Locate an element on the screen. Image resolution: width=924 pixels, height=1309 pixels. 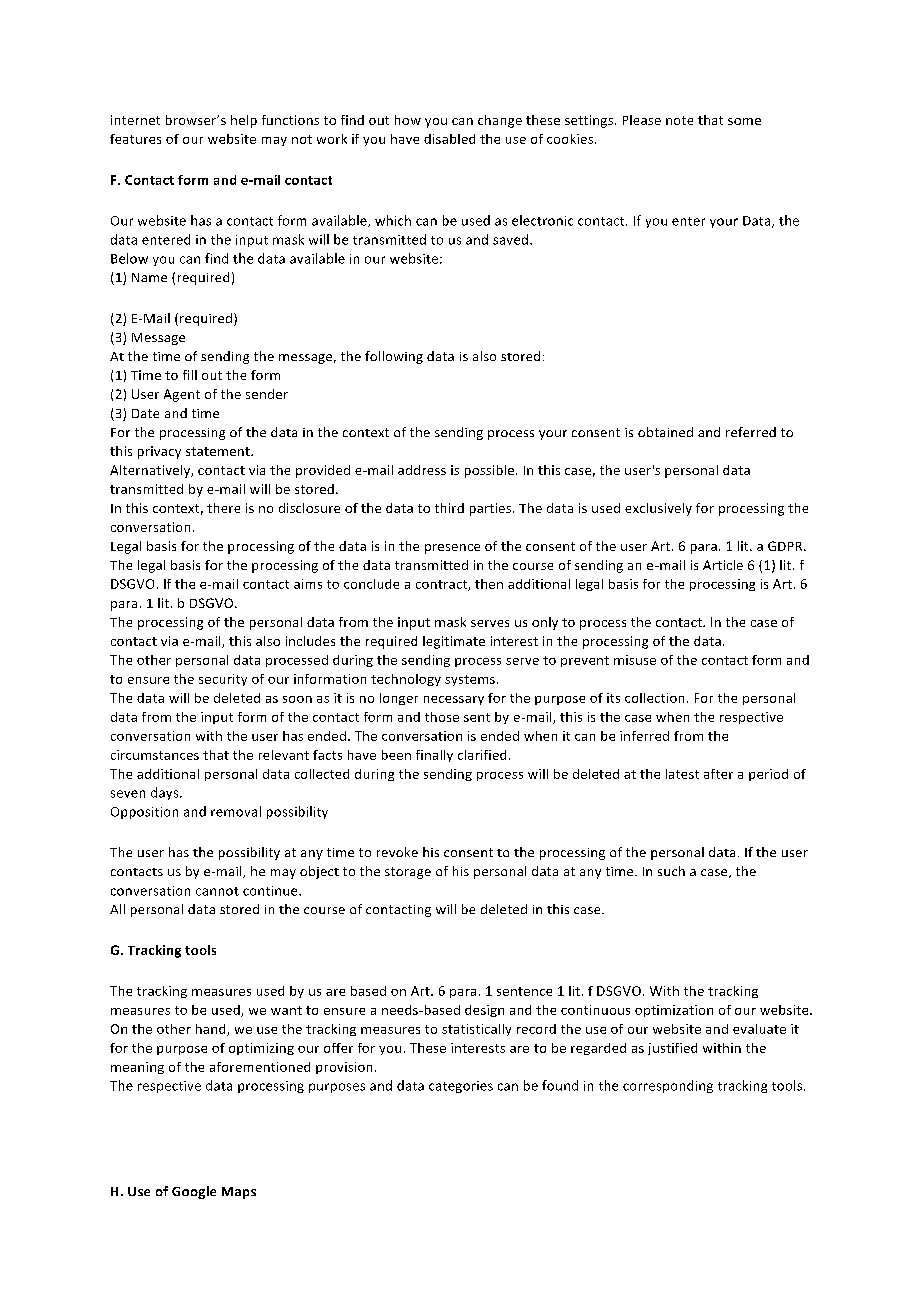
security is located at coordinates (223, 680).
